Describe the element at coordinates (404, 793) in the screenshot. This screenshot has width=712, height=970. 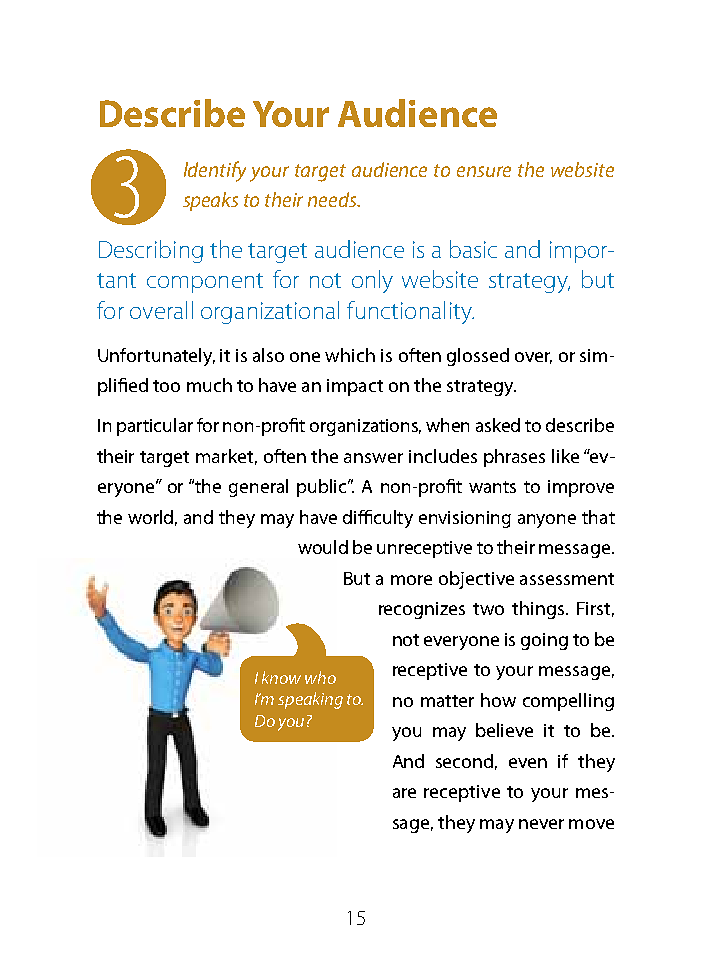
I see `are` at that location.
